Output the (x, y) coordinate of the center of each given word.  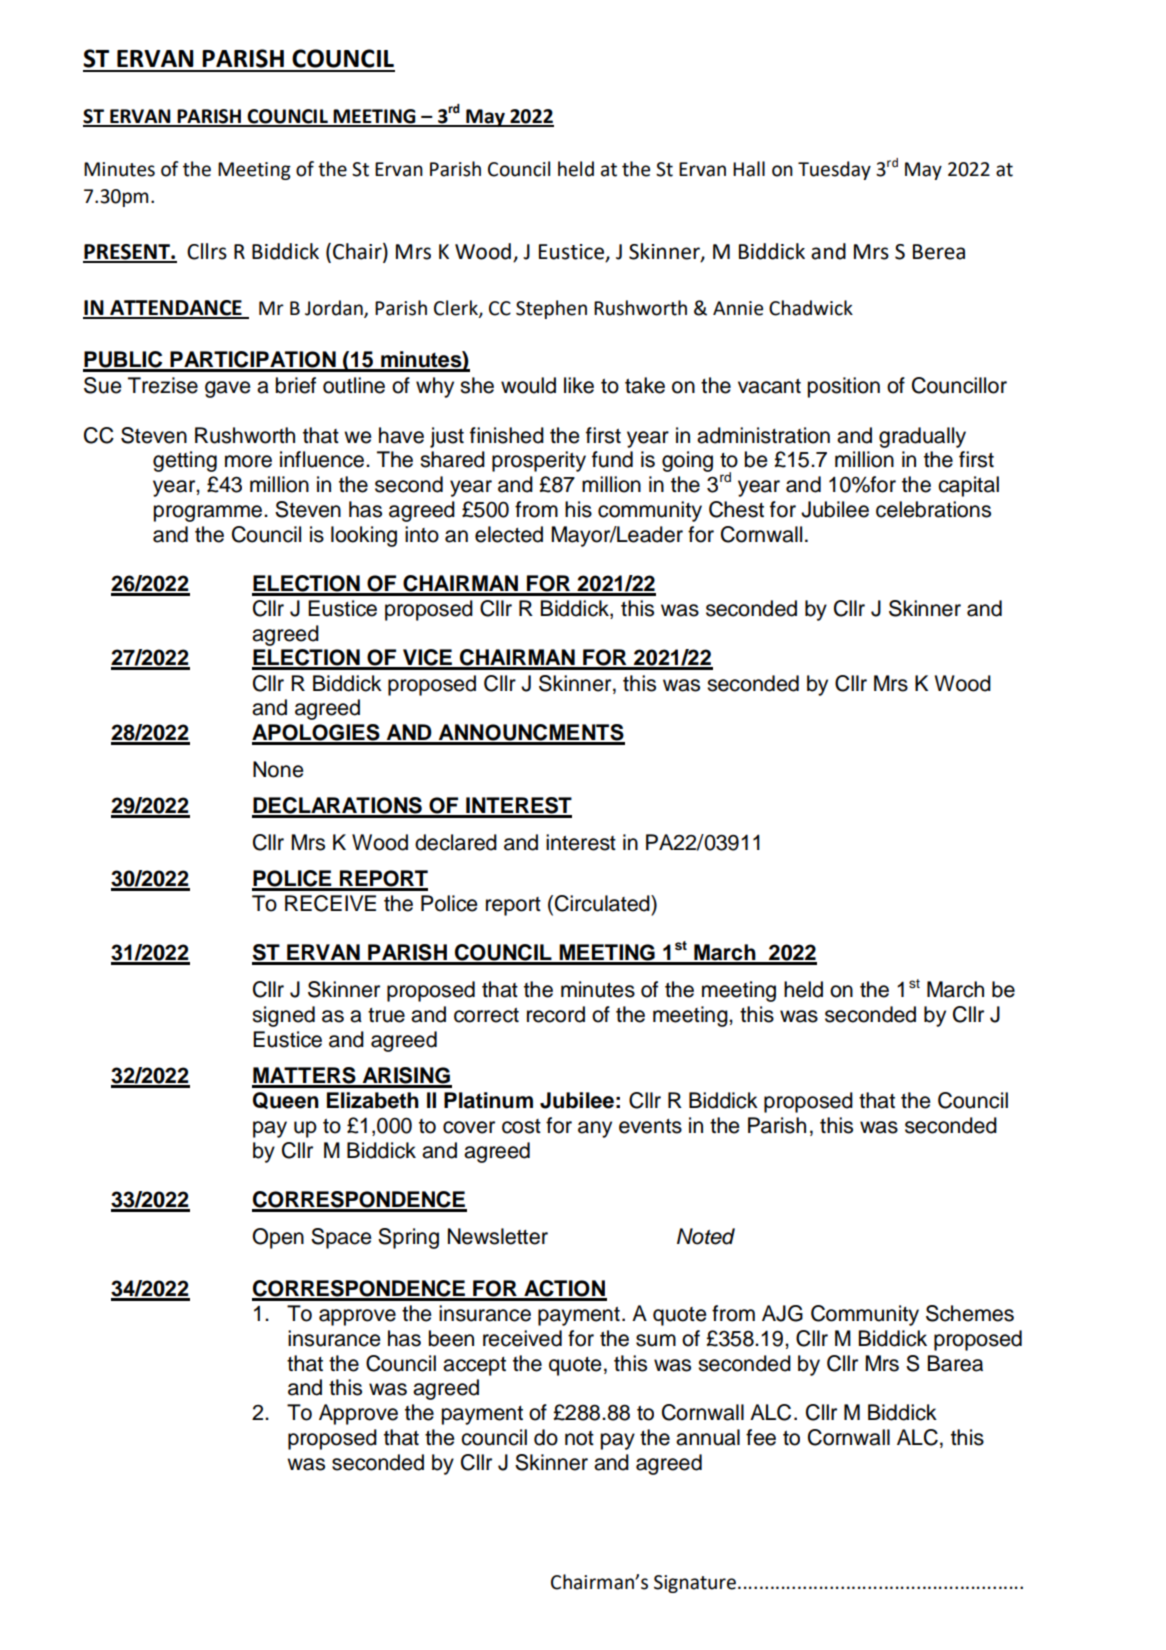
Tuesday (834, 170)
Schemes (970, 1313)
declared (456, 842)
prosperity (539, 461)
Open (278, 1238)
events (650, 1126)
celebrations (933, 509)
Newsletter (498, 1236)
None (278, 769)
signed (283, 1016)
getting (185, 461)
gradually (922, 437)
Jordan (335, 308)
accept (474, 1366)
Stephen (551, 309)
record (556, 1014)
